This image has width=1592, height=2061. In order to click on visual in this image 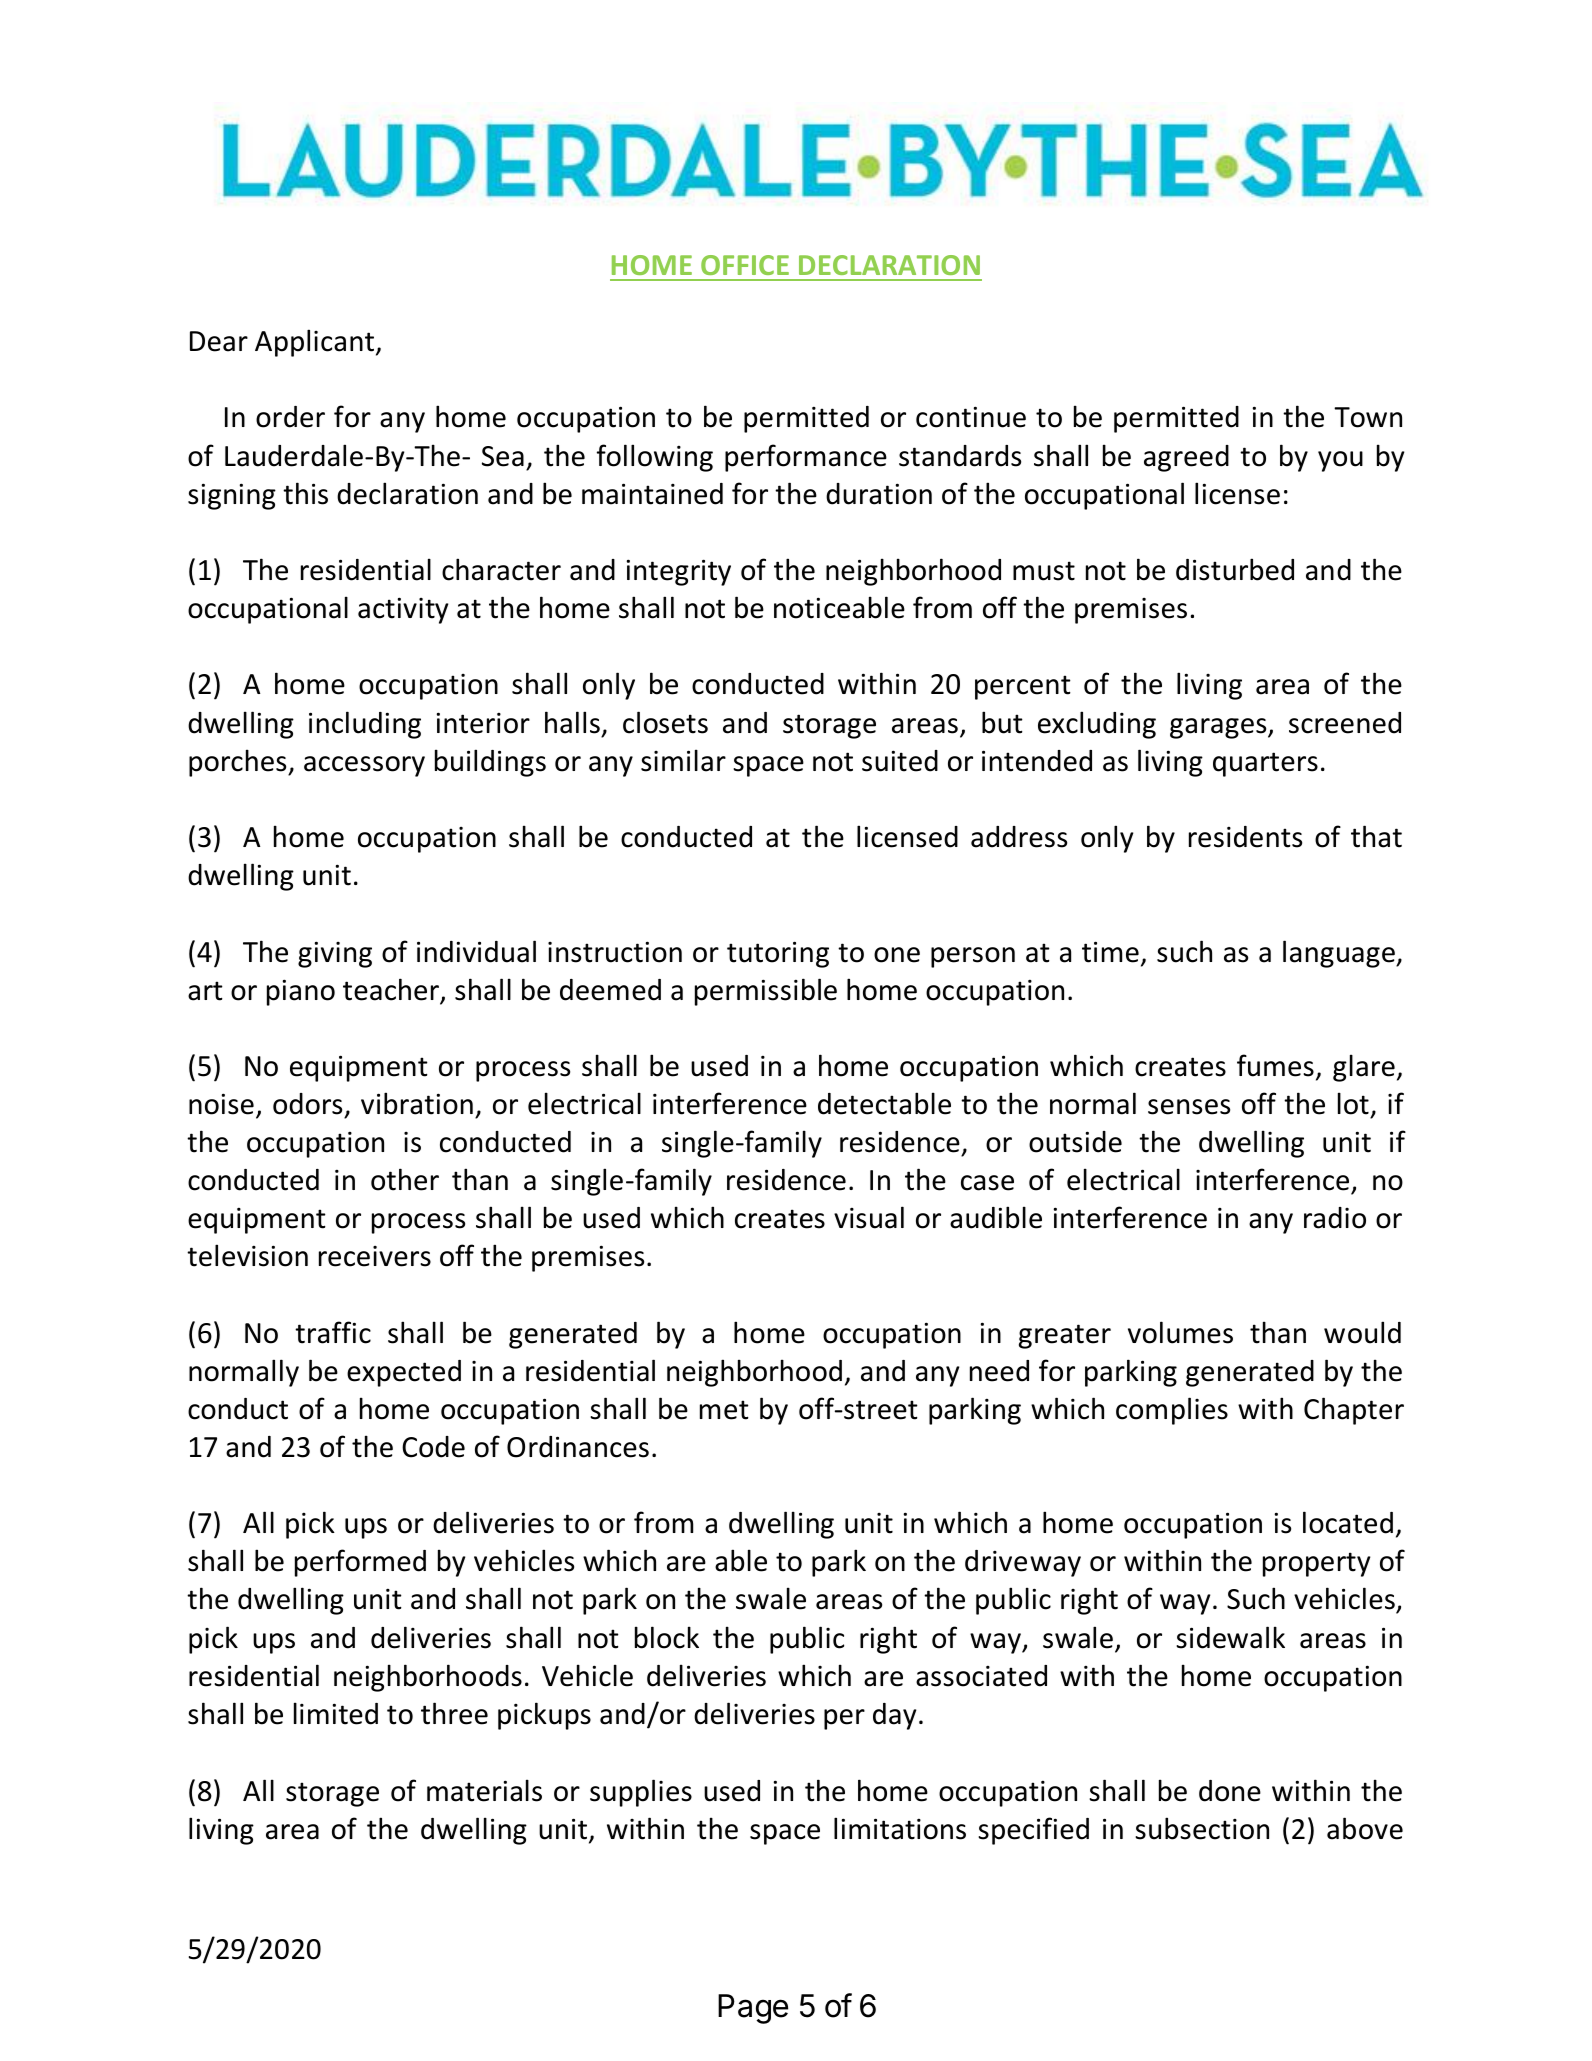, I will do `click(869, 1217)`.
